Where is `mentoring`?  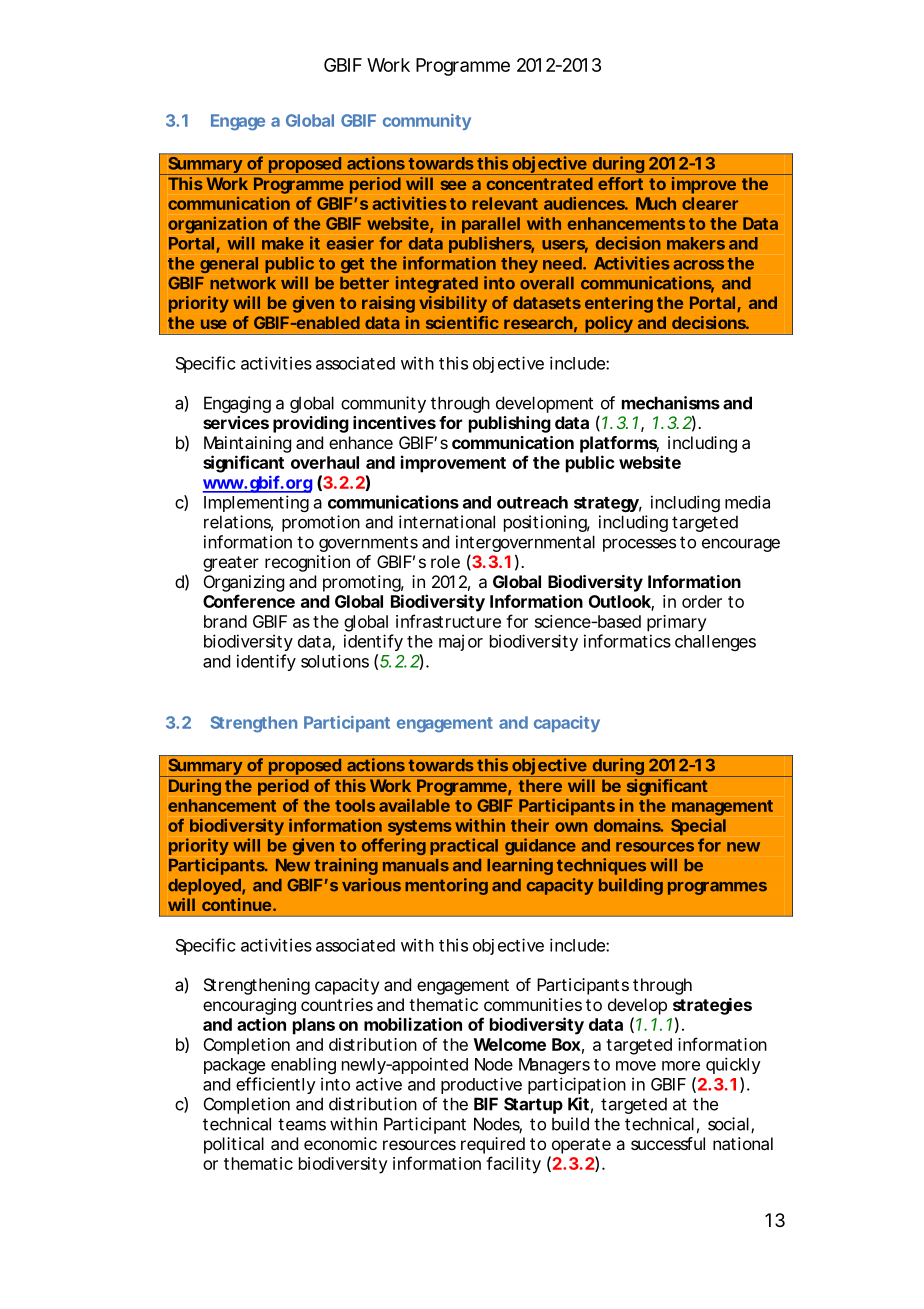 mentoring is located at coordinates (446, 886).
